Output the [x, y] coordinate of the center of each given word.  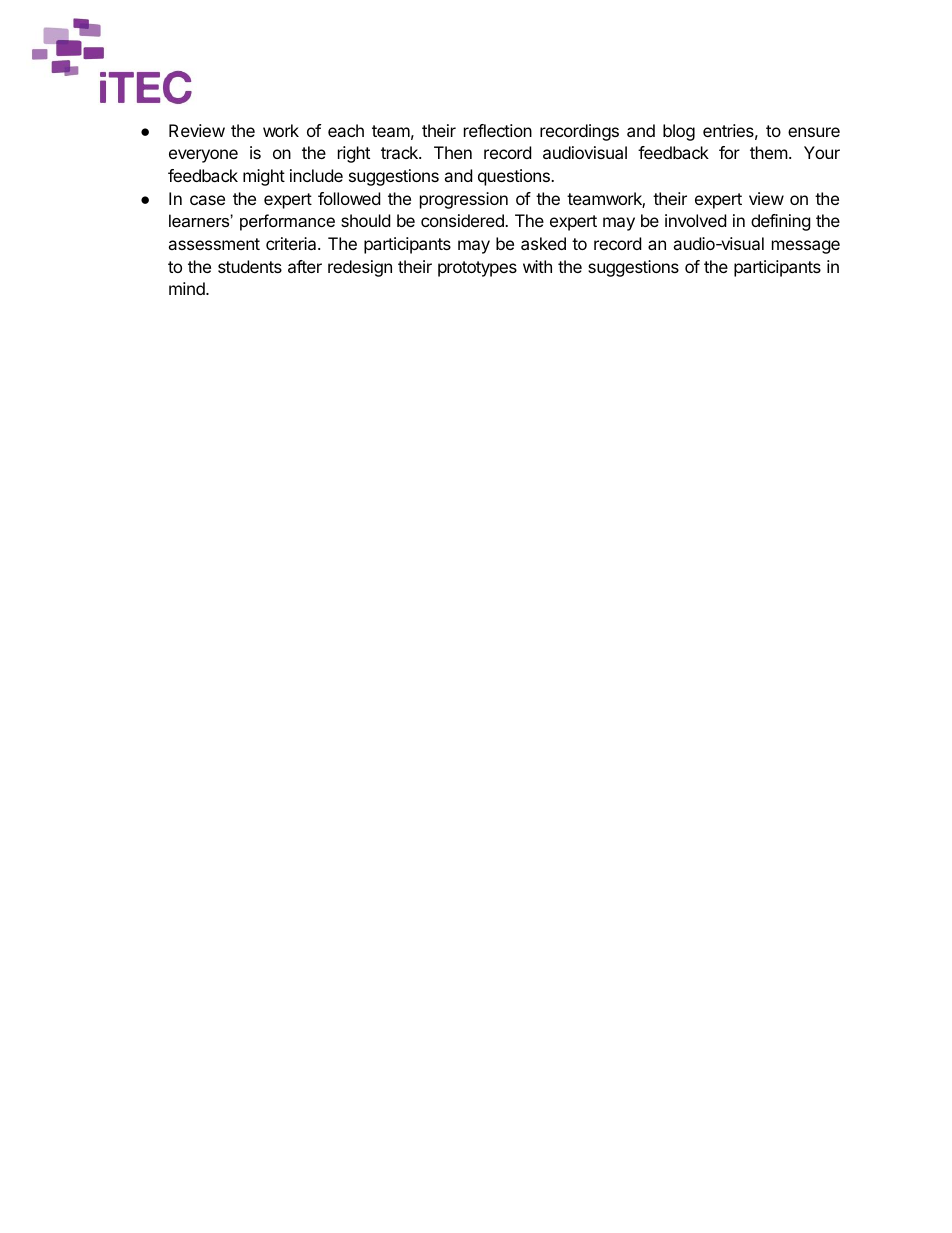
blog [679, 132]
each [346, 130]
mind [188, 288]
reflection [498, 130]
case [207, 200]
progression [464, 200]
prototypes [477, 269]
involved [695, 220]
